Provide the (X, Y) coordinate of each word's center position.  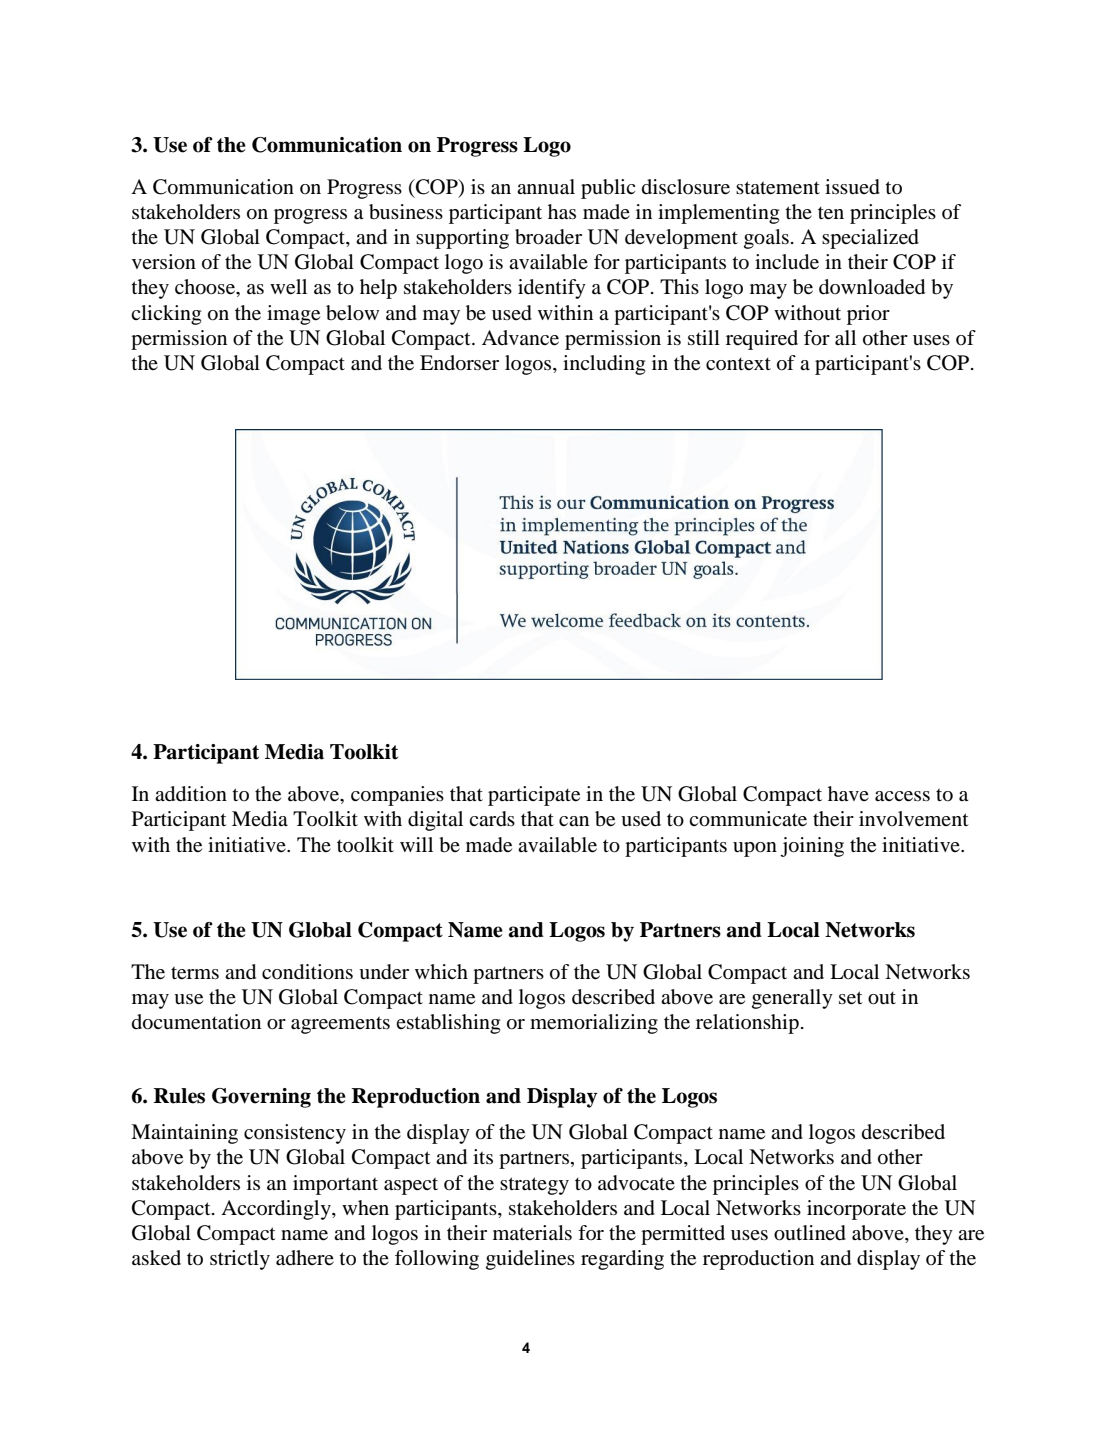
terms (195, 973)
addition (191, 794)
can (574, 821)
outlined (810, 1233)
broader (548, 237)
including (604, 365)
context (738, 364)
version (164, 262)
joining (812, 847)
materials (532, 1233)
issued (852, 187)
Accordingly (277, 1210)
